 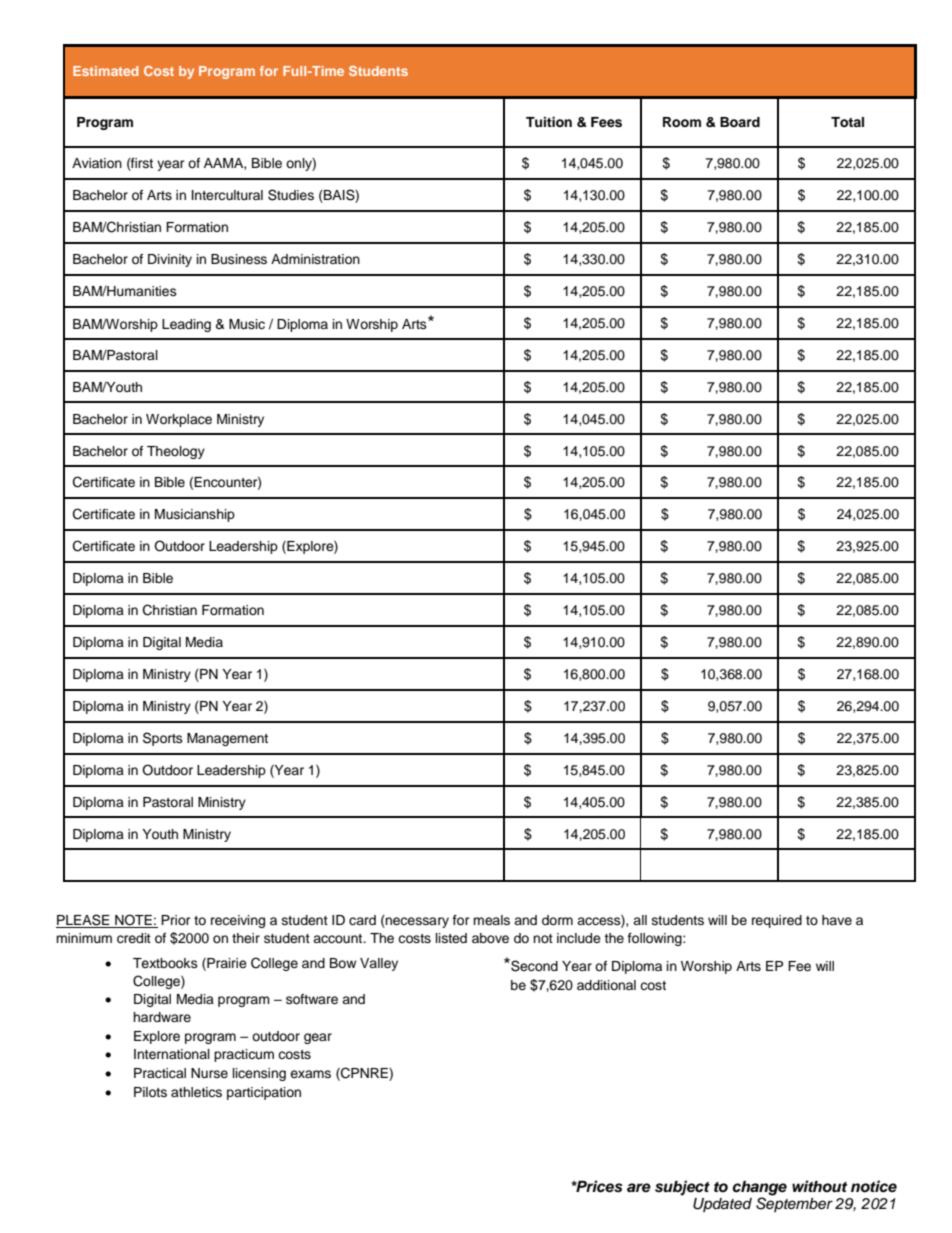 What do you see at coordinates (759, 1189) in the screenshot?
I see `change` at bounding box center [759, 1189].
